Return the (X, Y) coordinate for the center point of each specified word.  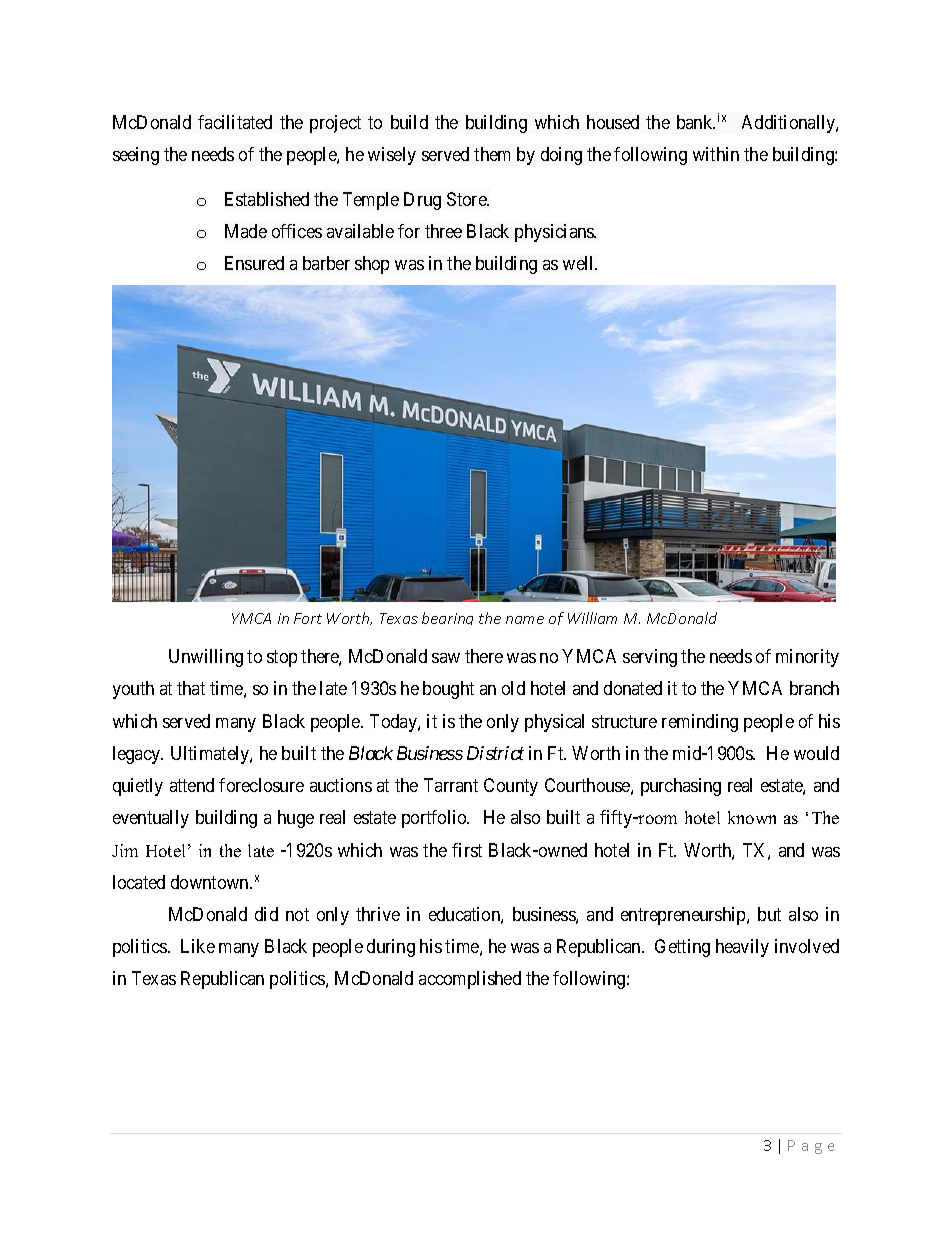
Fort (308, 618)
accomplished (470, 980)
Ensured (254, 263)
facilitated (235, 122)
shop (372, 265)
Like (198, 946)
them (492, 154)
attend (192, 785)
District (495, 753)
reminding (700, 723)
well (580, 263)
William (592, 618)
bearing (447, 618)
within (716, 154)
